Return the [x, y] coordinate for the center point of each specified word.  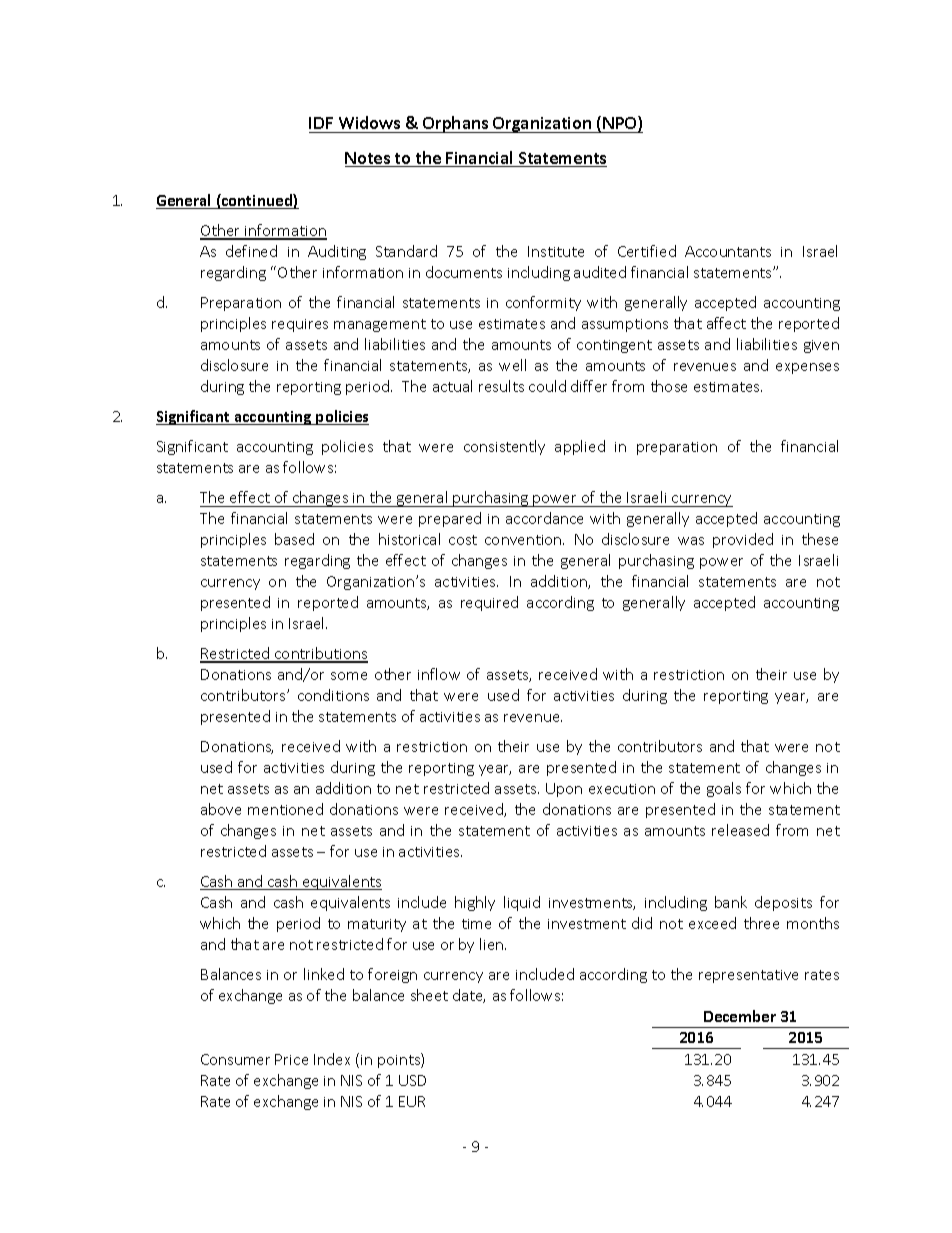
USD [412, 1080]
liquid [522, 903]
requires [300, 325]
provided [743, 540]
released [740, 830]
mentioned [285, 809]
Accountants [728, 251]
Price [291, 1059]
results [501, 386]
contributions [320, 654]
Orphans [456, 124]
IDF [321, 123]
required [489, 603]
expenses [807, 368]
